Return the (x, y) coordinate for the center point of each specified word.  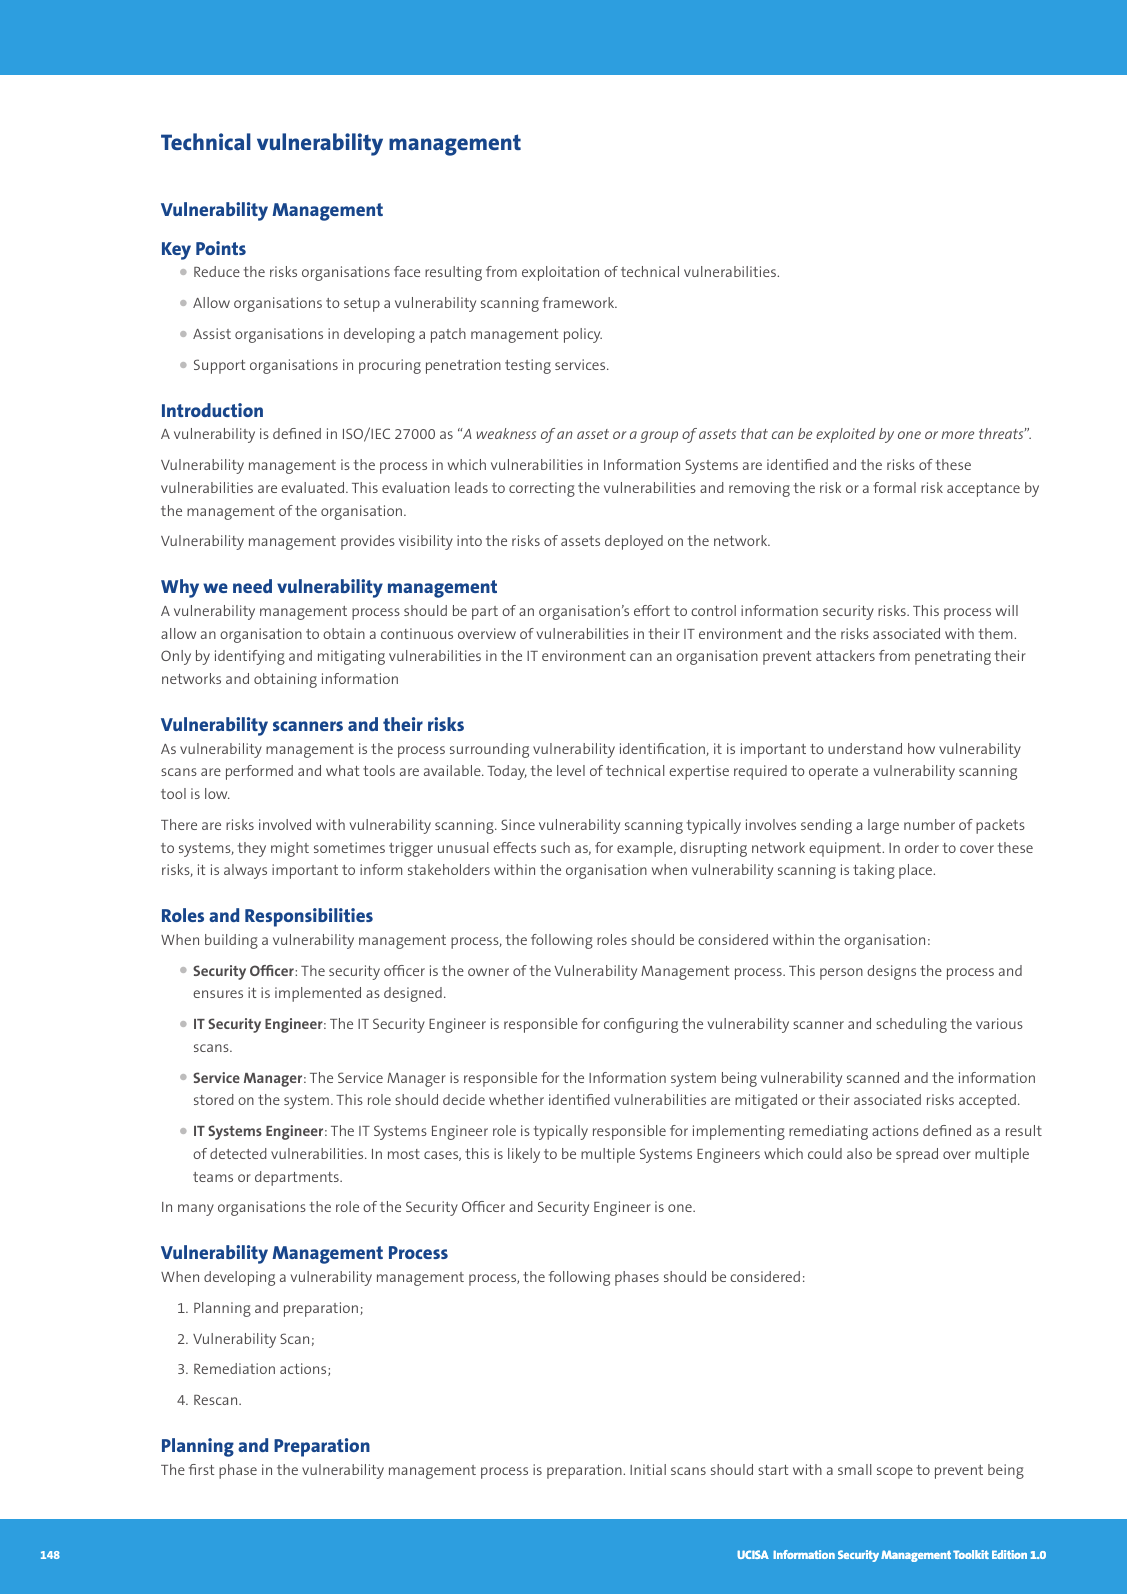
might (290, 849)
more (958, 435)
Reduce (217, 271)
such (555, 847)
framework (580, 302)
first (201, 1469)
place (916, 871)
